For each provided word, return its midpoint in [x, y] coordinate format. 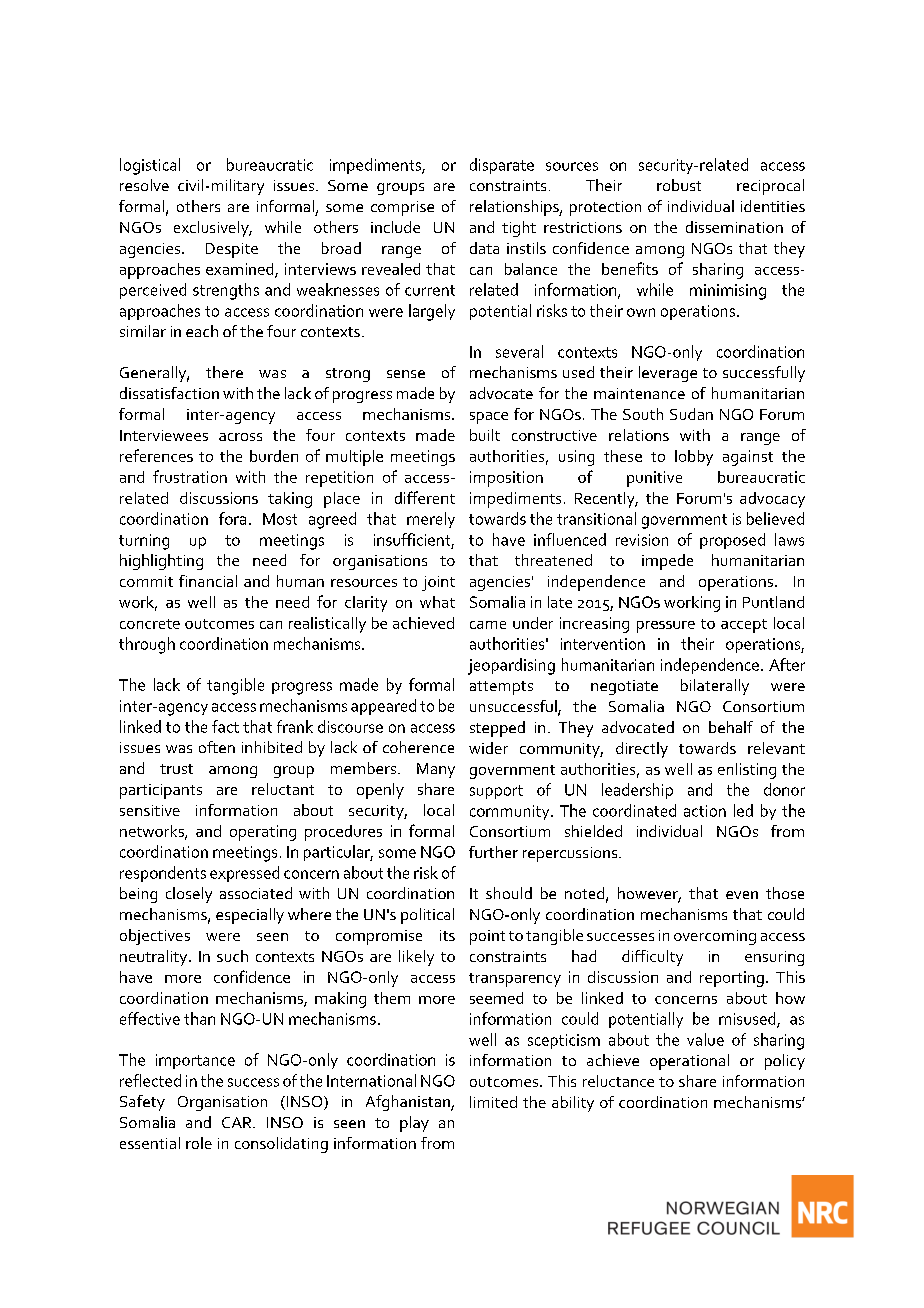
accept [744, 626]
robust [679, 185]
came [488, 625]
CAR [238, 1122]
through [147, 645]
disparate [502, 166]
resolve [144, 185]
